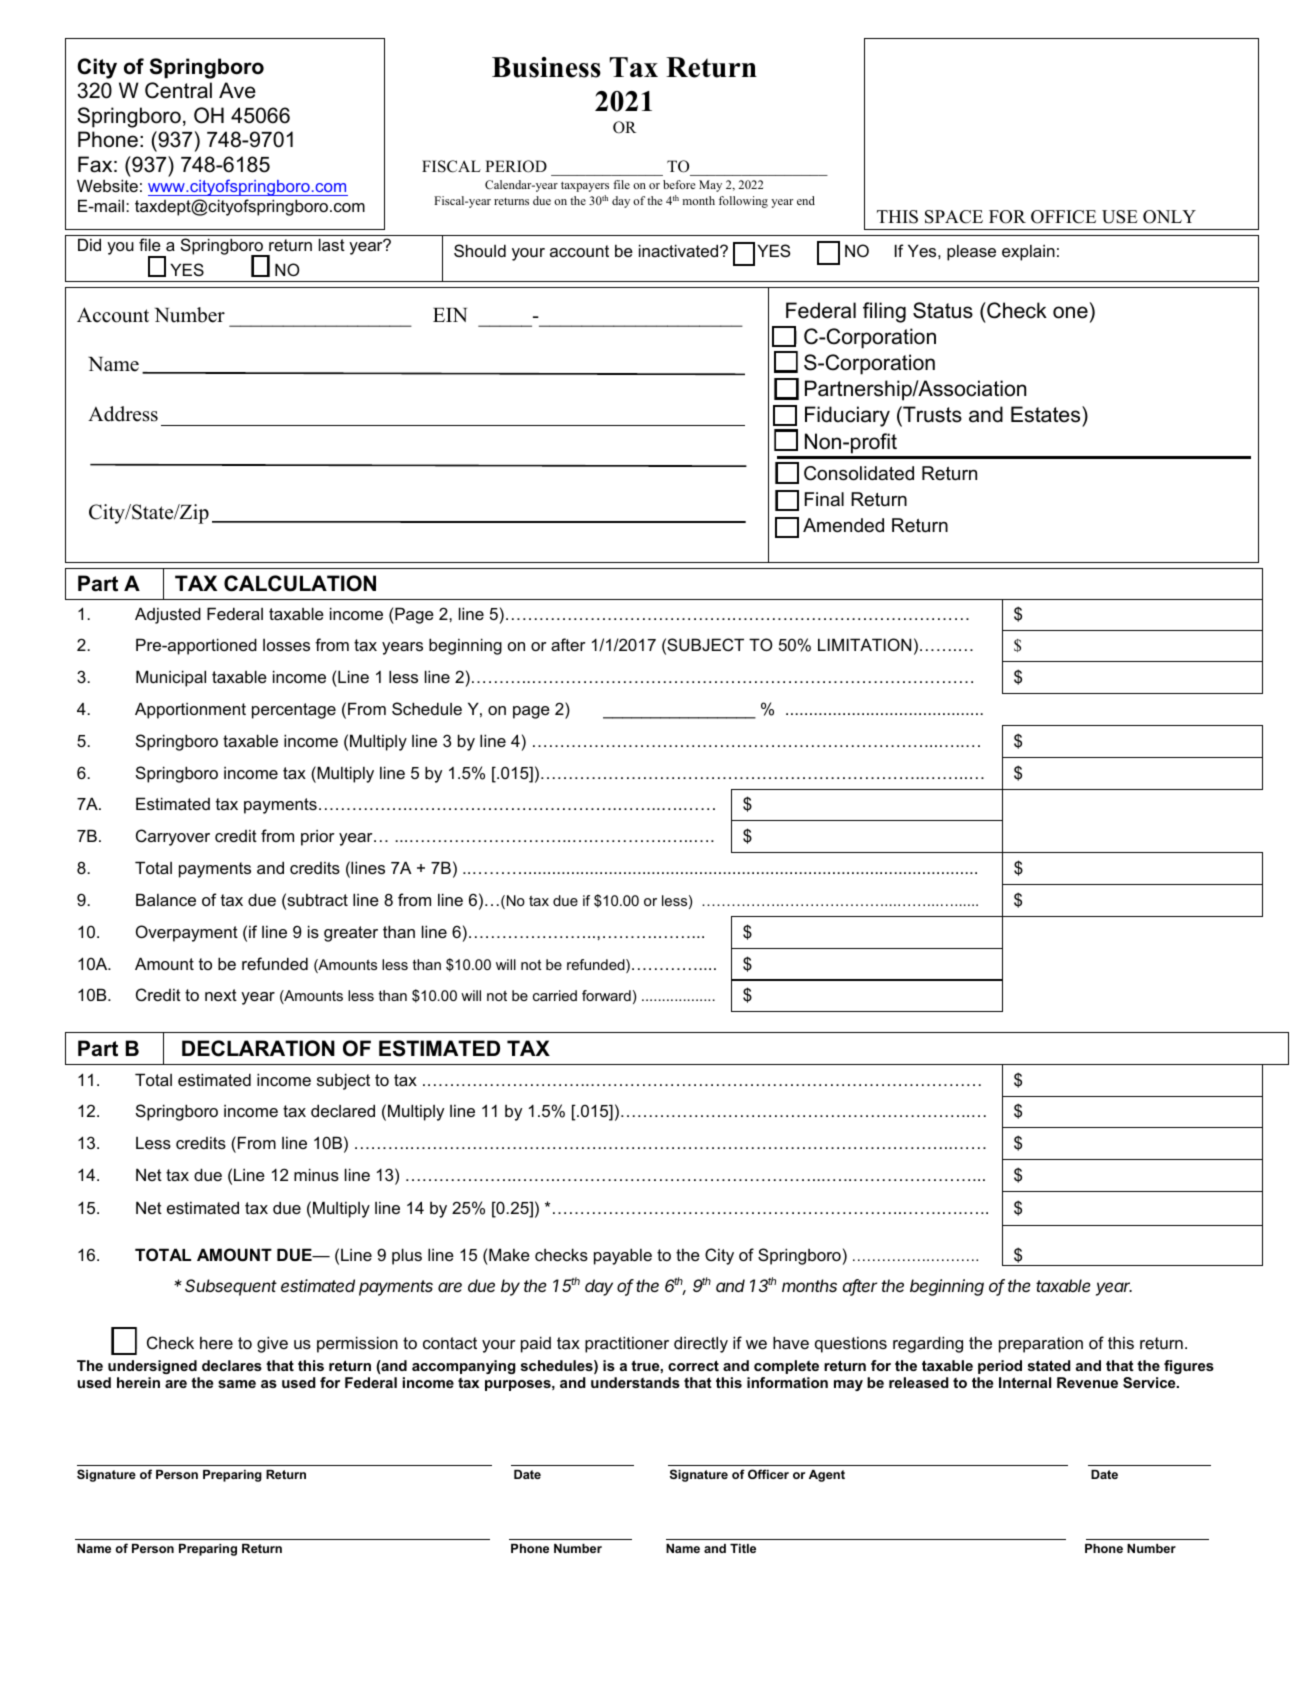 The height and width of the screenshot is (1691, 1307). I want to click on preparation, so click(1041, 1345).
